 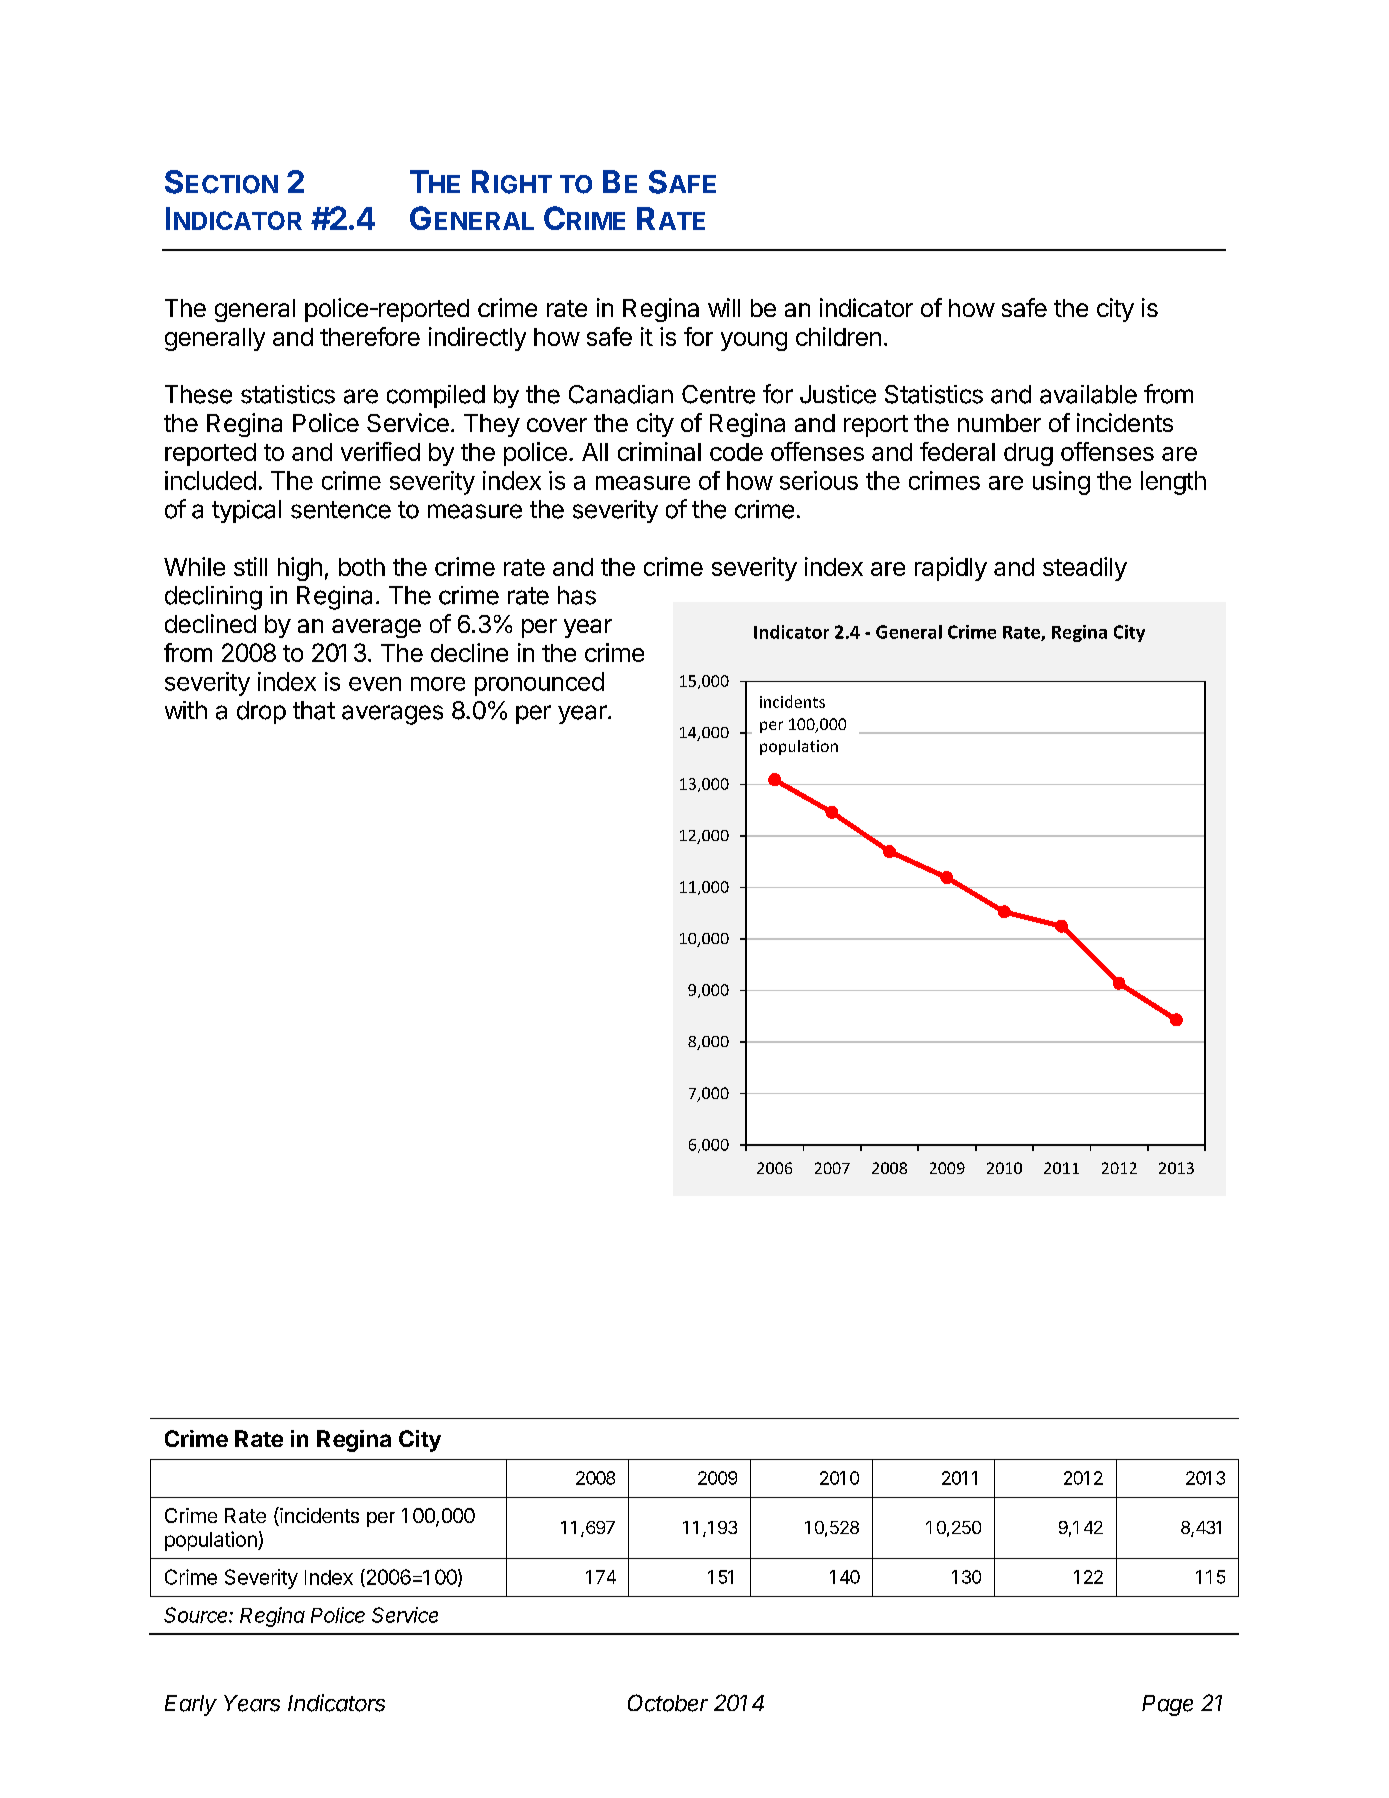 I want to click on pronounced, so click(x=539, y=684).
